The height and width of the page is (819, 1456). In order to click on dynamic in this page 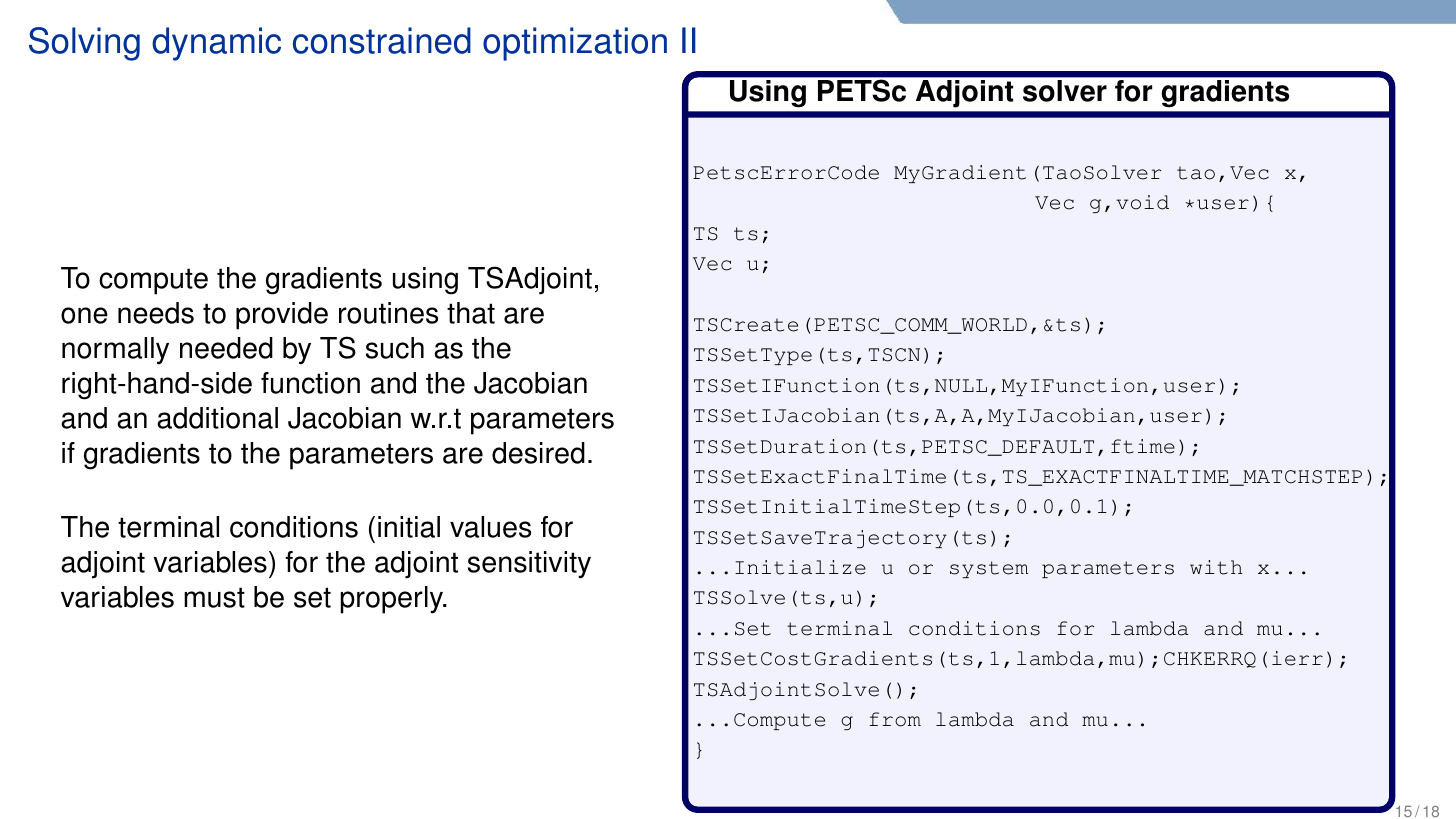, I will do `click(216, 44)`.
